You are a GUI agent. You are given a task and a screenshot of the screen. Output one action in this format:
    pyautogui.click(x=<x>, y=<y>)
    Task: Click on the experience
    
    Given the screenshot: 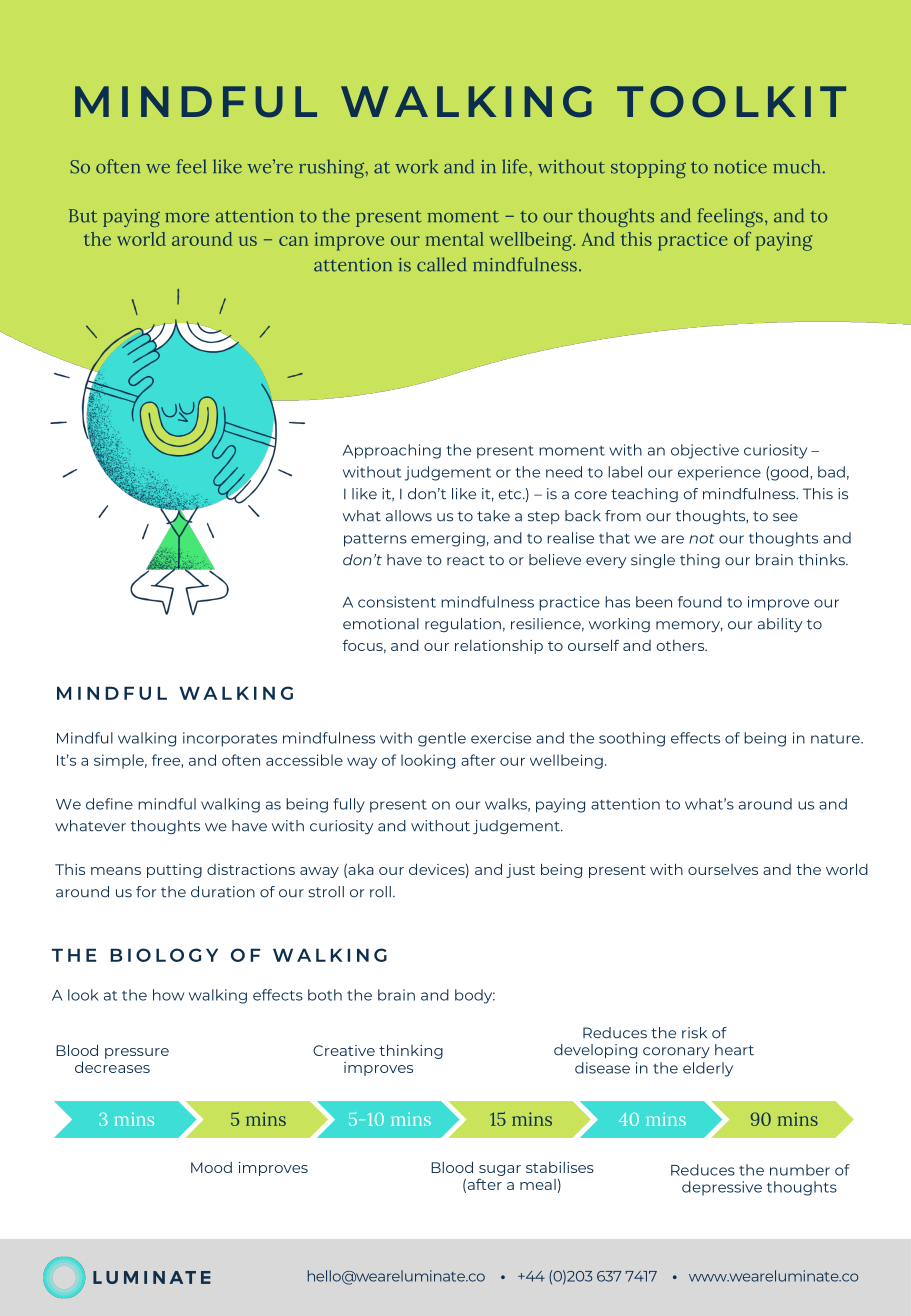 What is the action you would take?
    pyautogui.click(x=719, y=473)
